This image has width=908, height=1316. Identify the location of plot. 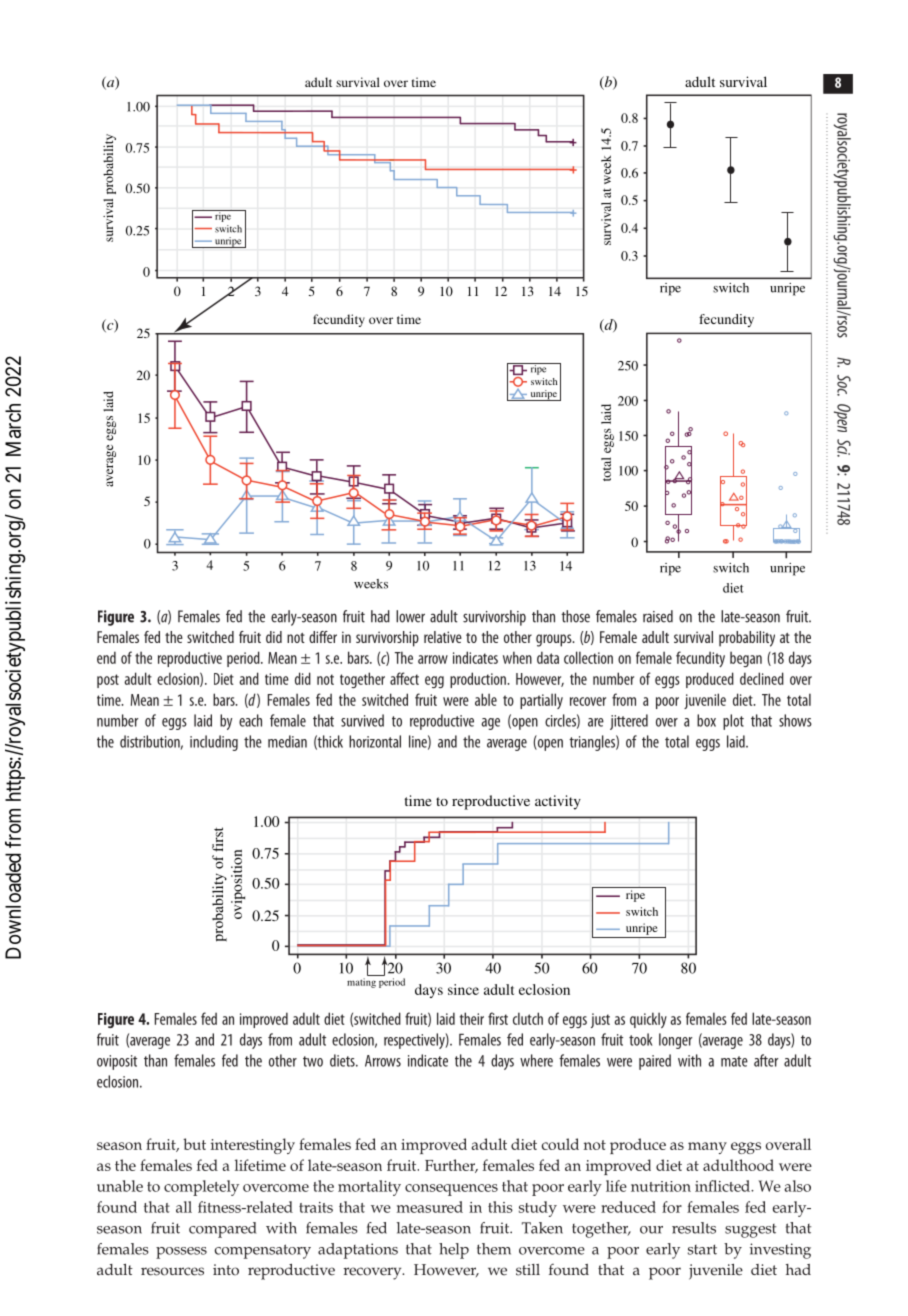
(733, 722).
